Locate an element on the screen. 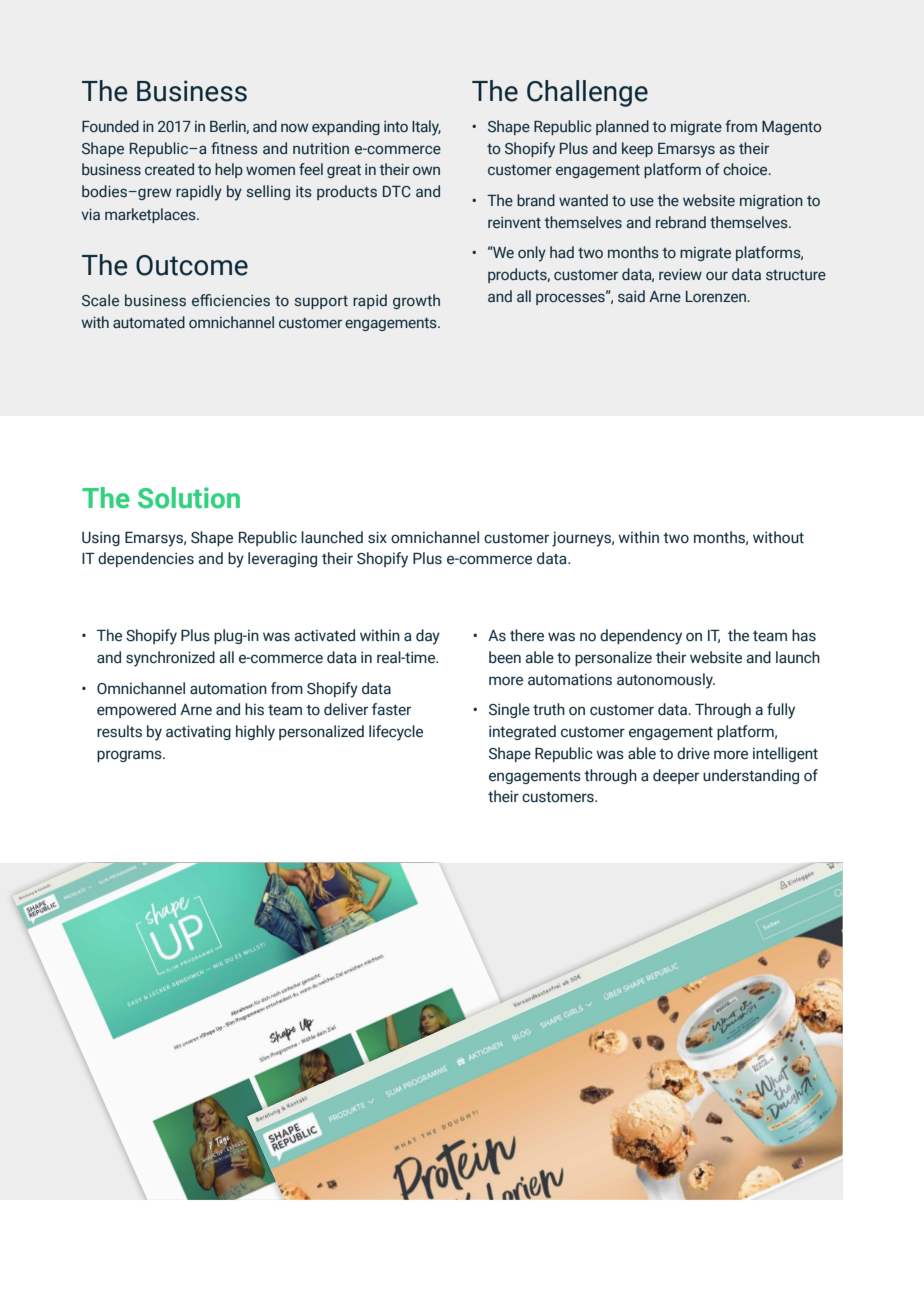 The image size is (924, 1308). Founded is located at coordinates (110, 126).
